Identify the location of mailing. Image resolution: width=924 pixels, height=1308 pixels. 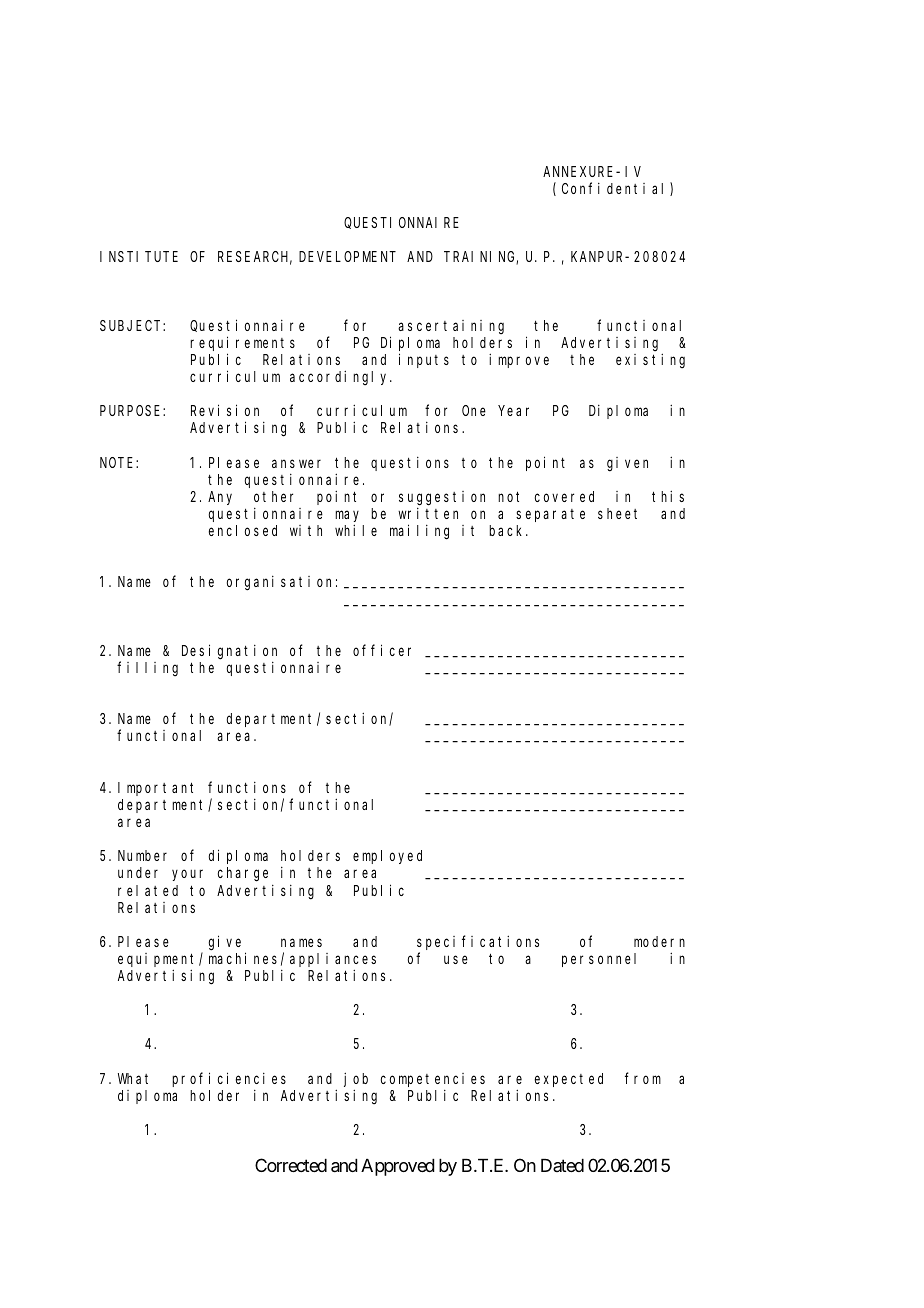
(419, 532).
